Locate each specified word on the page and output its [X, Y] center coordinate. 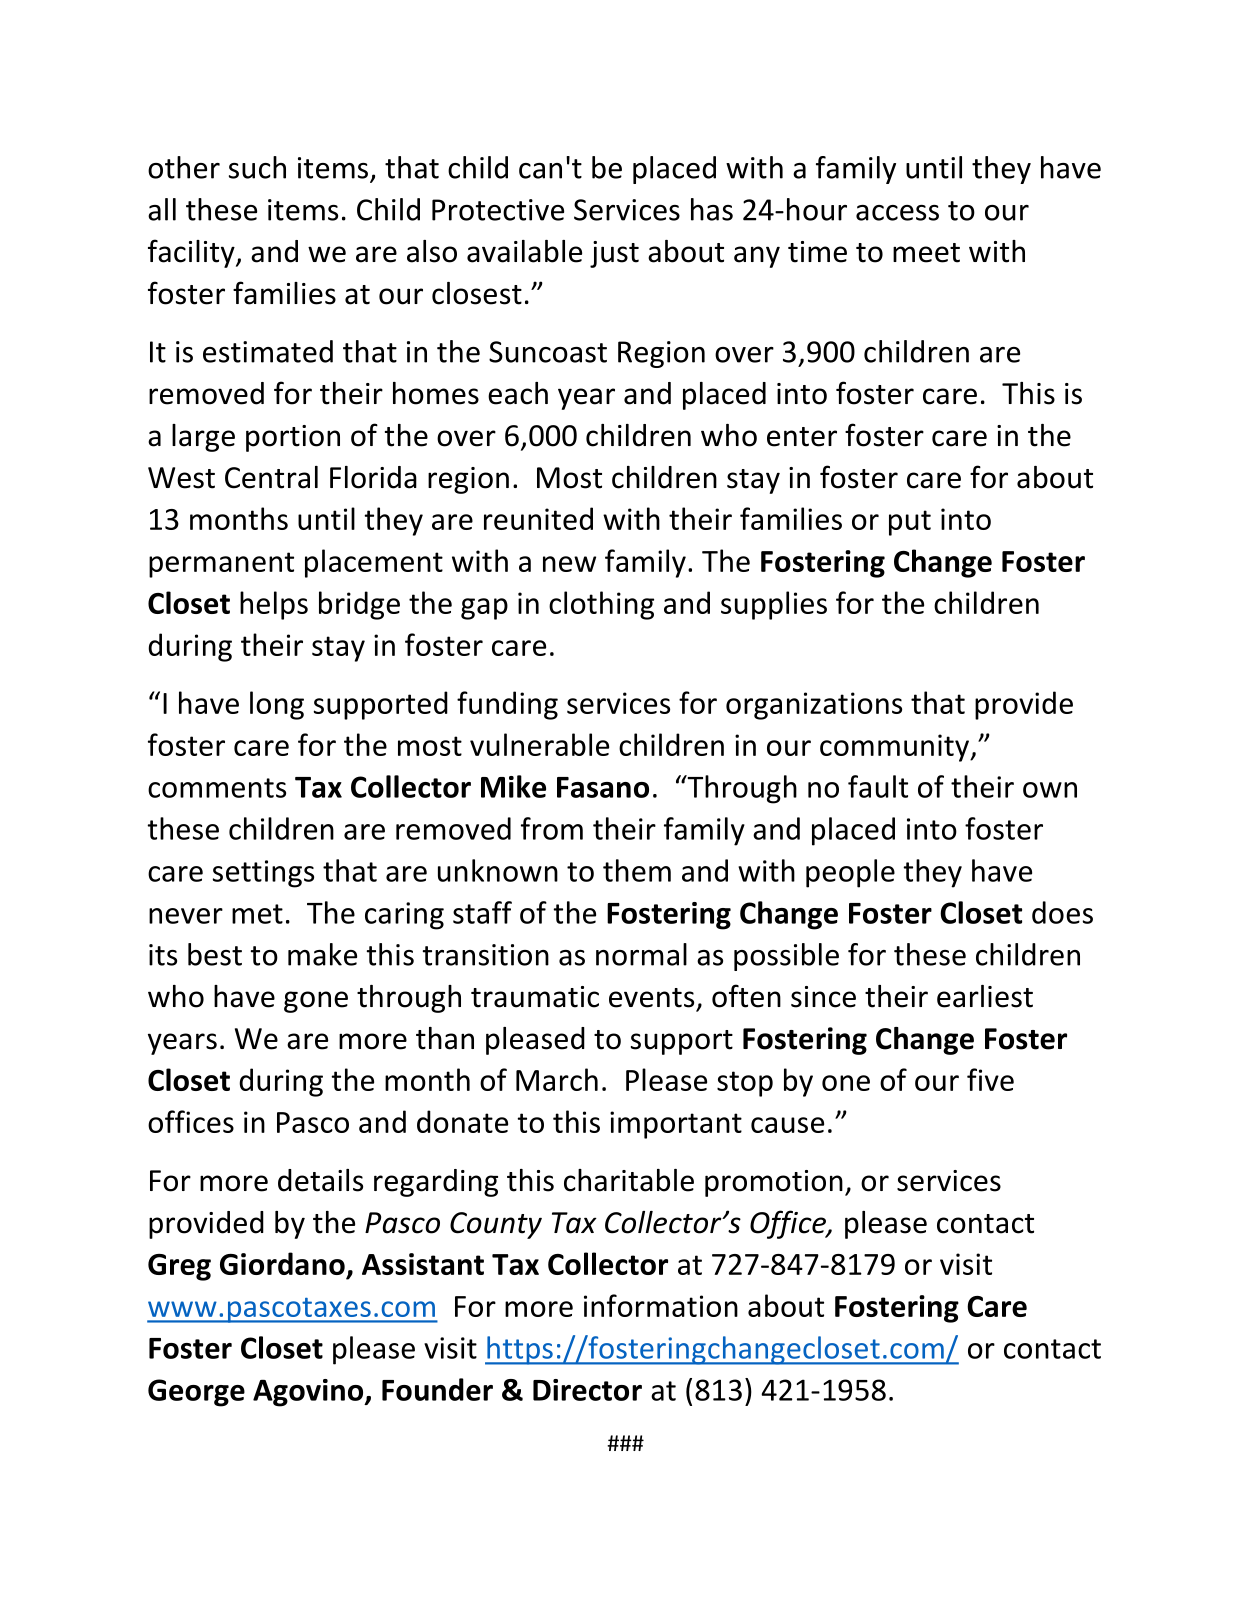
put [910, 523]
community [896, 748]
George [196, 1393]
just [614, 254]
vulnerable [539, 744]
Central [271, 477]
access [897, 213]
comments [217, 788]
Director [587, 1390]
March [557, 1079]
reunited [538, 518]
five [990, 1079]
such [257, 167]
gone [316, 1002]
